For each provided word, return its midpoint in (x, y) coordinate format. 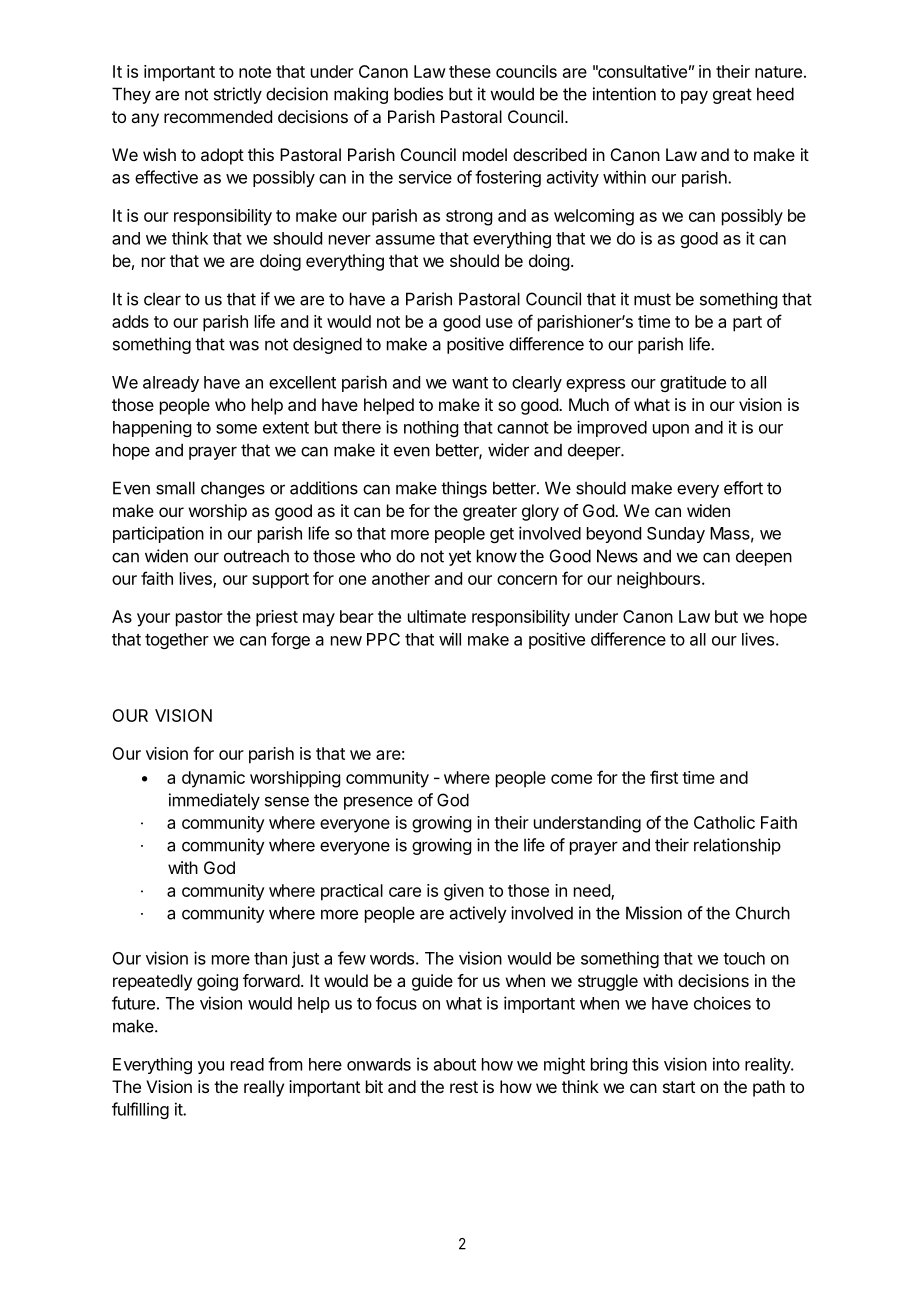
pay (694, 97)
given (464, 892)
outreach (256, 556)
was (244, 345)
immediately (214, 801)
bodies (418, 94)
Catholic (724, 822)
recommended (218, 116)
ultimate (437, 616)
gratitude (693, 383)
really (264, 1088)
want (470, 383)
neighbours (660, 580)
